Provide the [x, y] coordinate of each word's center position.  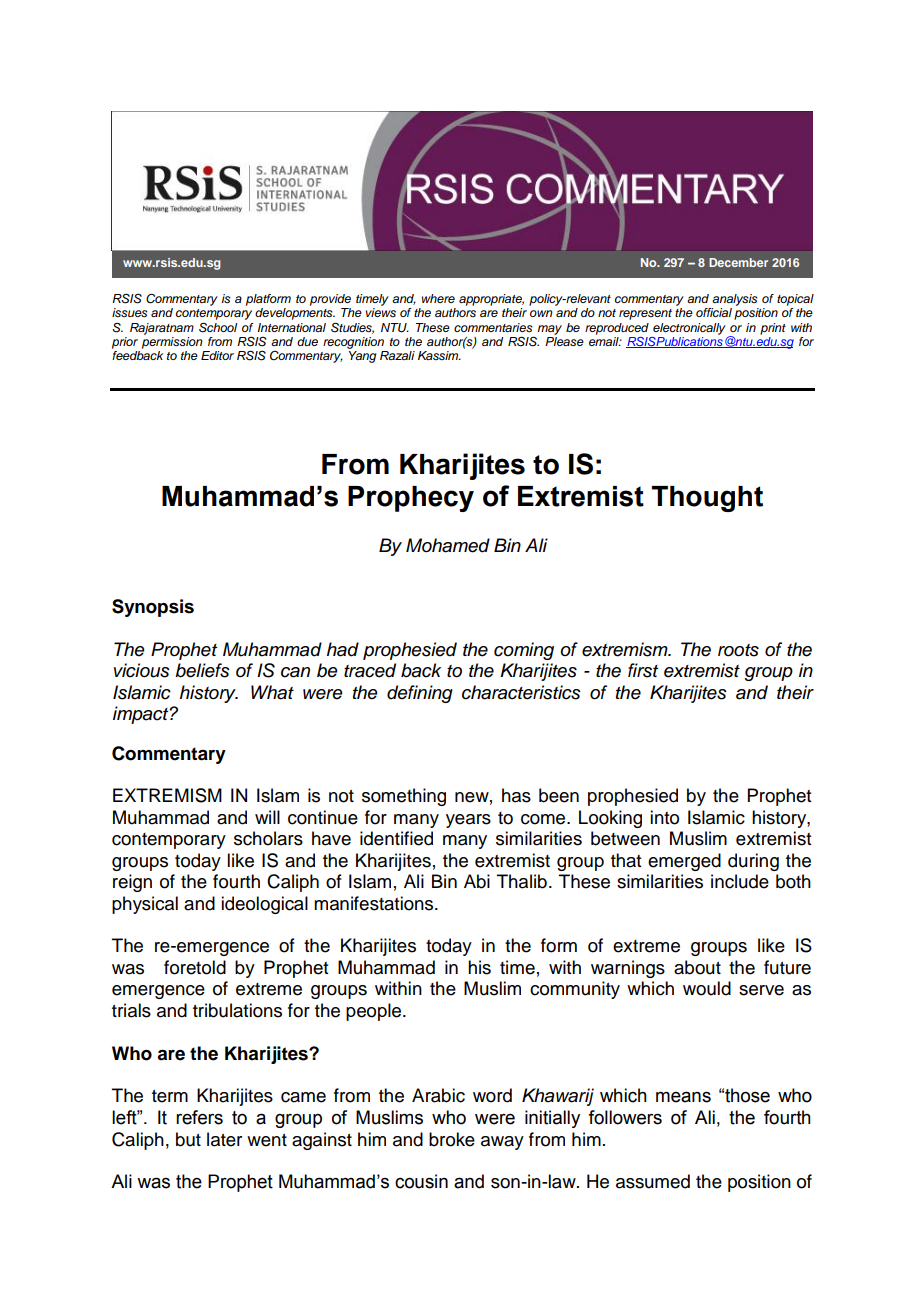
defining [420, 694]
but [188, 1139]
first [643, 670]
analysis [735, 300]
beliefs [202, 670]
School [218, 327]
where [438, 298]
